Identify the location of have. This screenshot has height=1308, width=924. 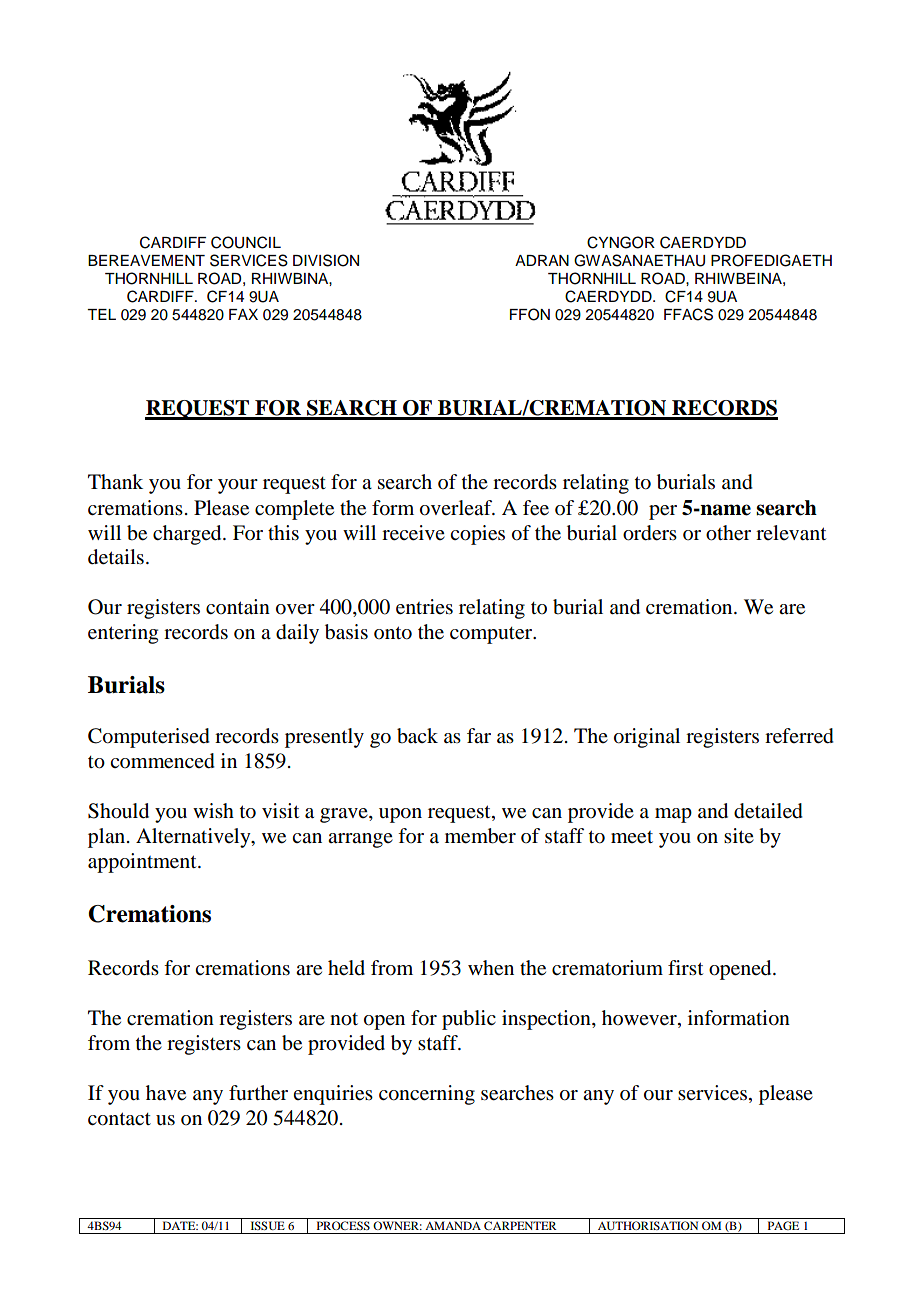
(166, 1093).
